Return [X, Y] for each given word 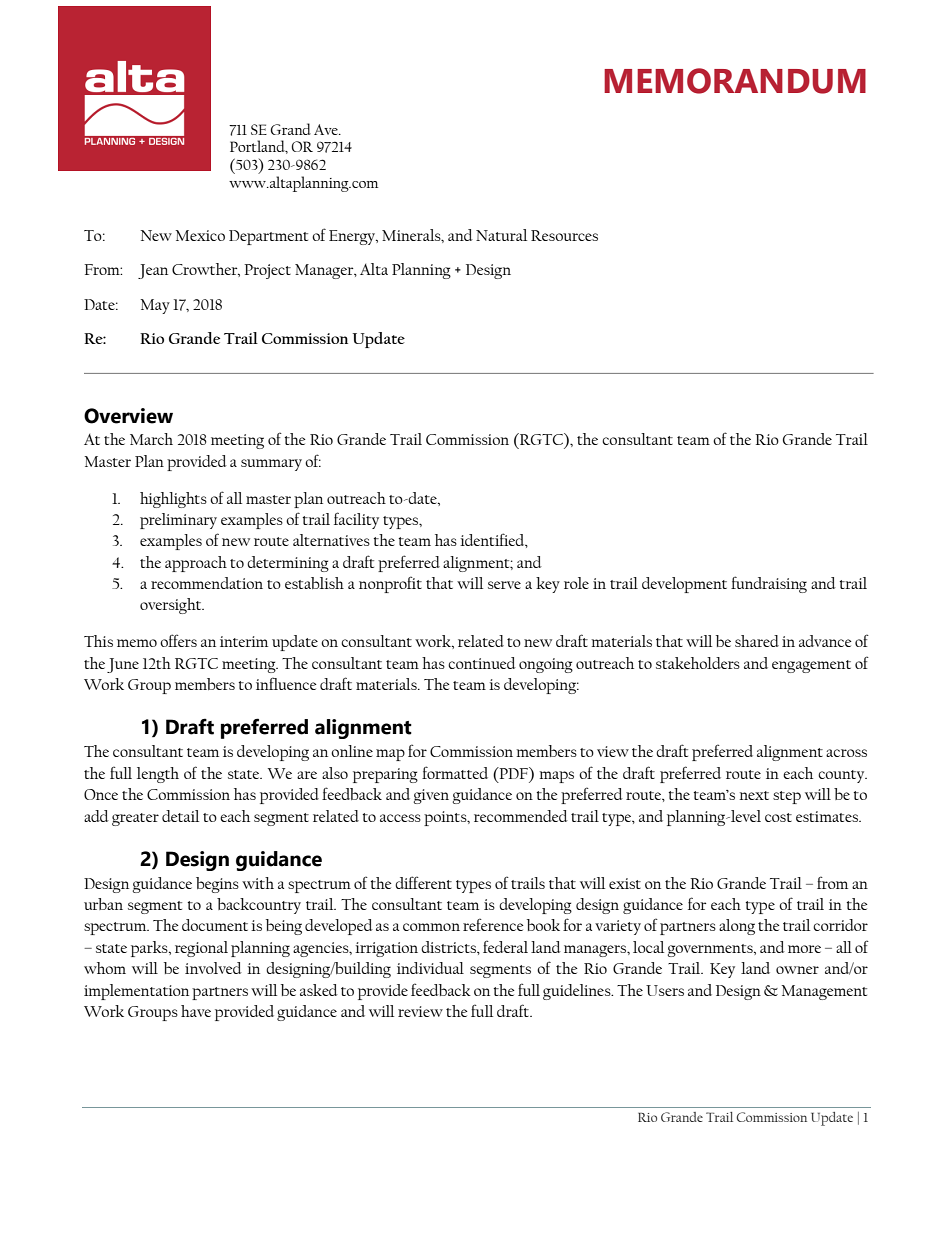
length [158, 775]
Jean [153, 271]
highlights [173, 500]
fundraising [769, 584]
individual [430, 968]
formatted [455, 772]
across [846, 753]
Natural [501, 235]
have [196, 1011]
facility [356, 520]
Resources [564, 235]
